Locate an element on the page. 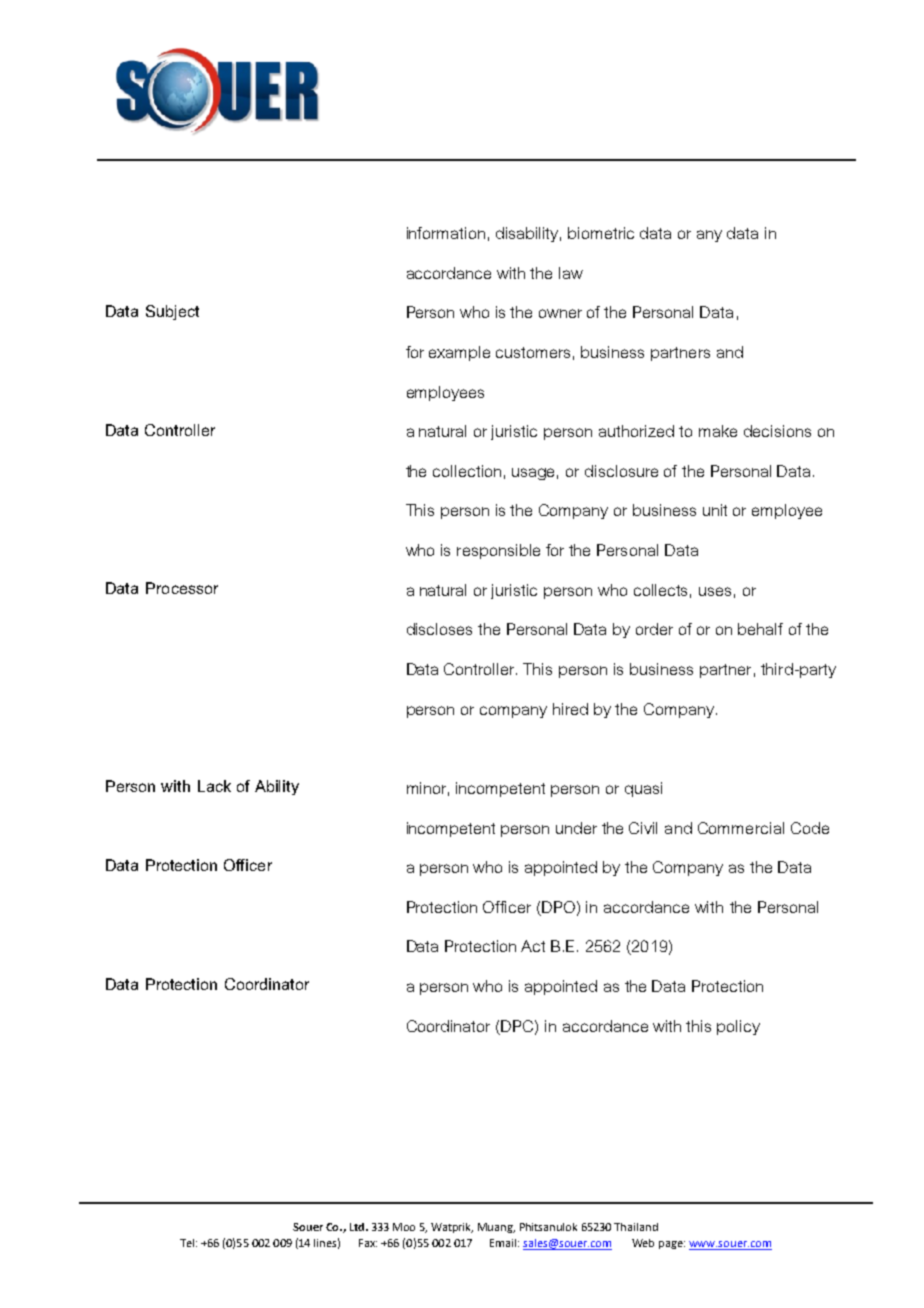 This page has width=924, height=1308. Lack is located at coordinates (214, 786).
